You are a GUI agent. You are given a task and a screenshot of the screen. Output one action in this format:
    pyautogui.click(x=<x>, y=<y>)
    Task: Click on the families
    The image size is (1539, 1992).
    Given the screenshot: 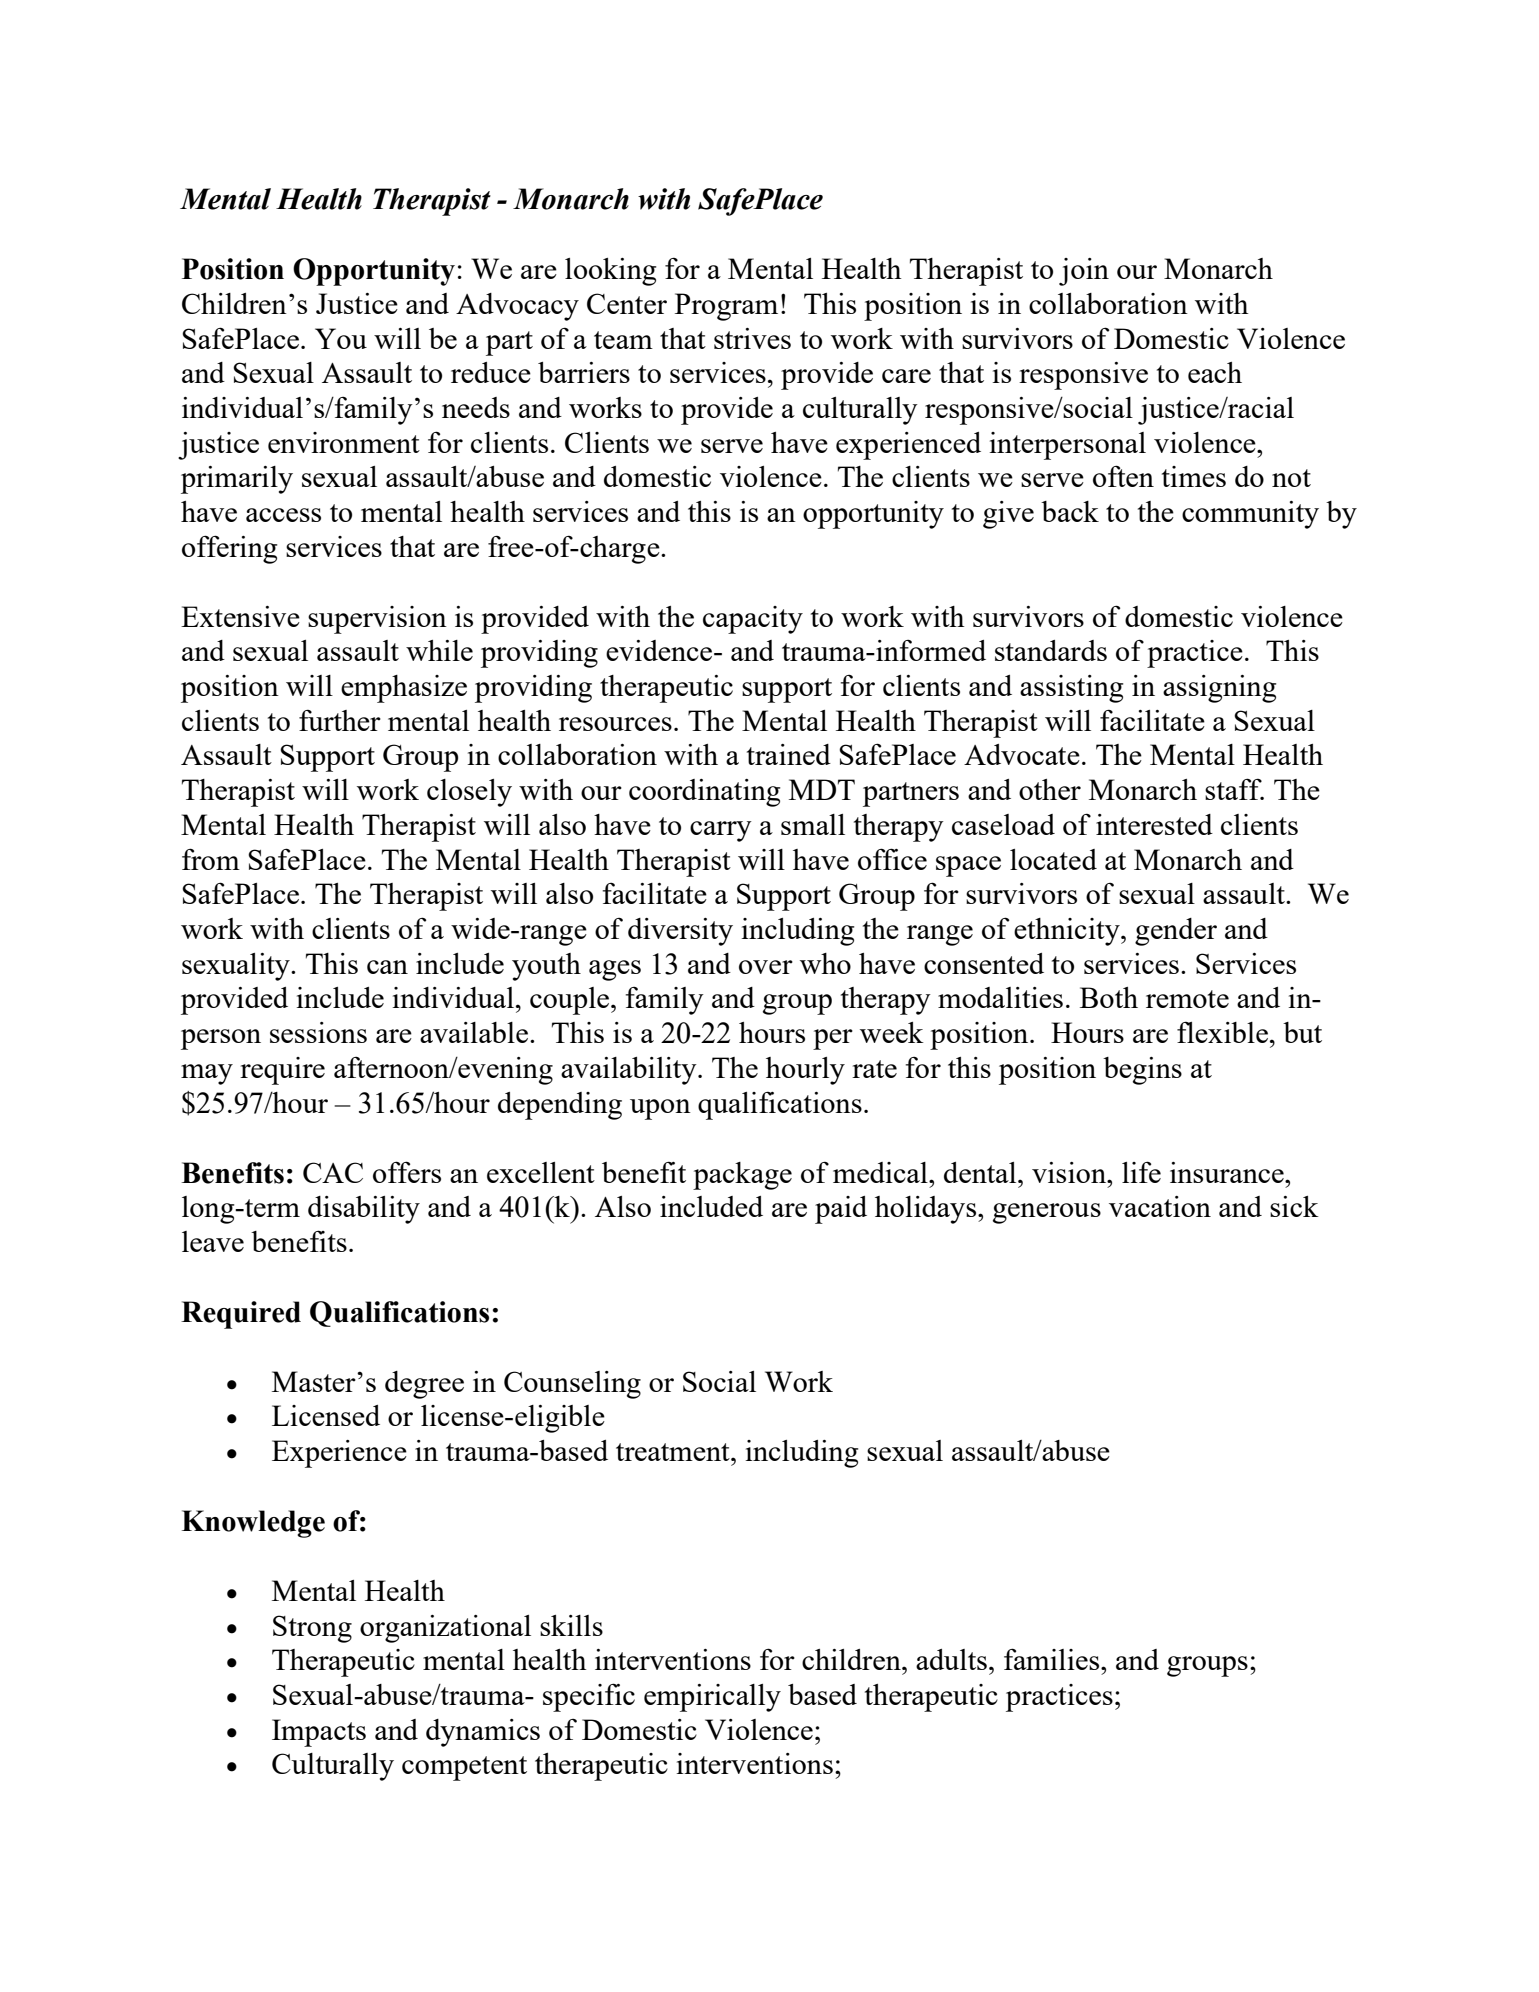 What is the action you would take?
    pyautogui.click(x=1053, y=1659)
